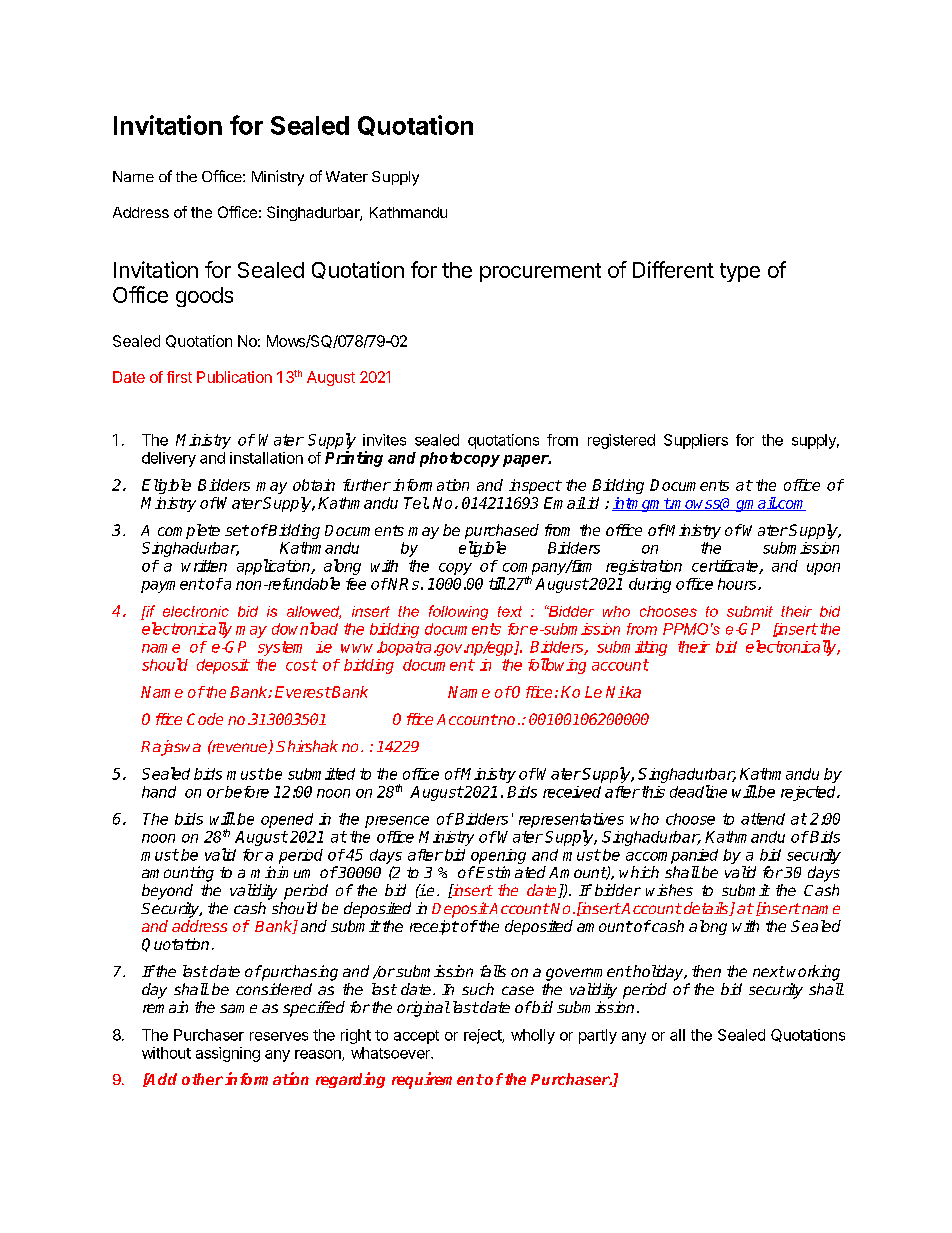  What do you see at coordinates (738, 584) in the document?
I see `hours` at bounding box center [738, 584].
